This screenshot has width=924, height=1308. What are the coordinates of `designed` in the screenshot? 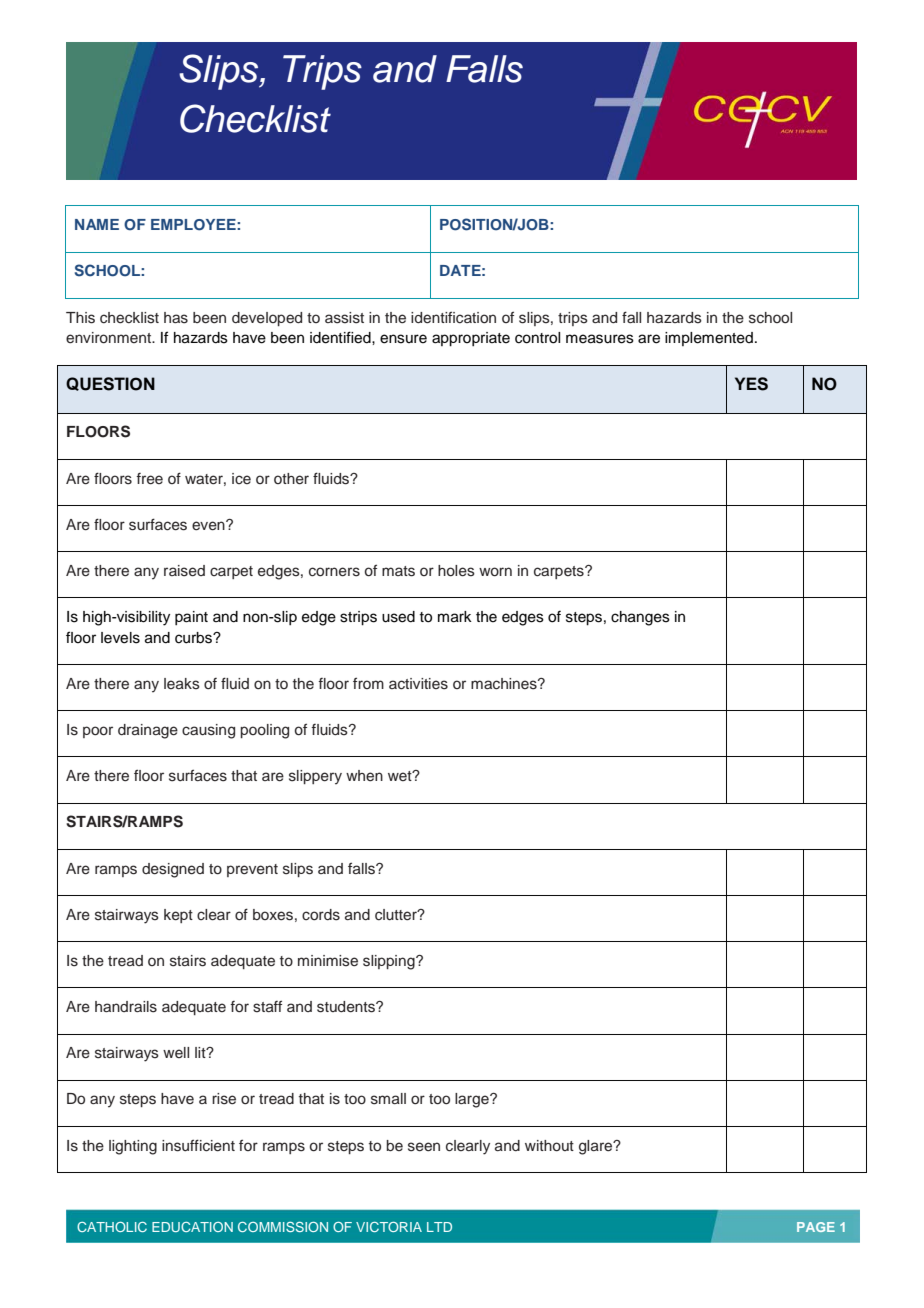 It's located at (173, 870).
